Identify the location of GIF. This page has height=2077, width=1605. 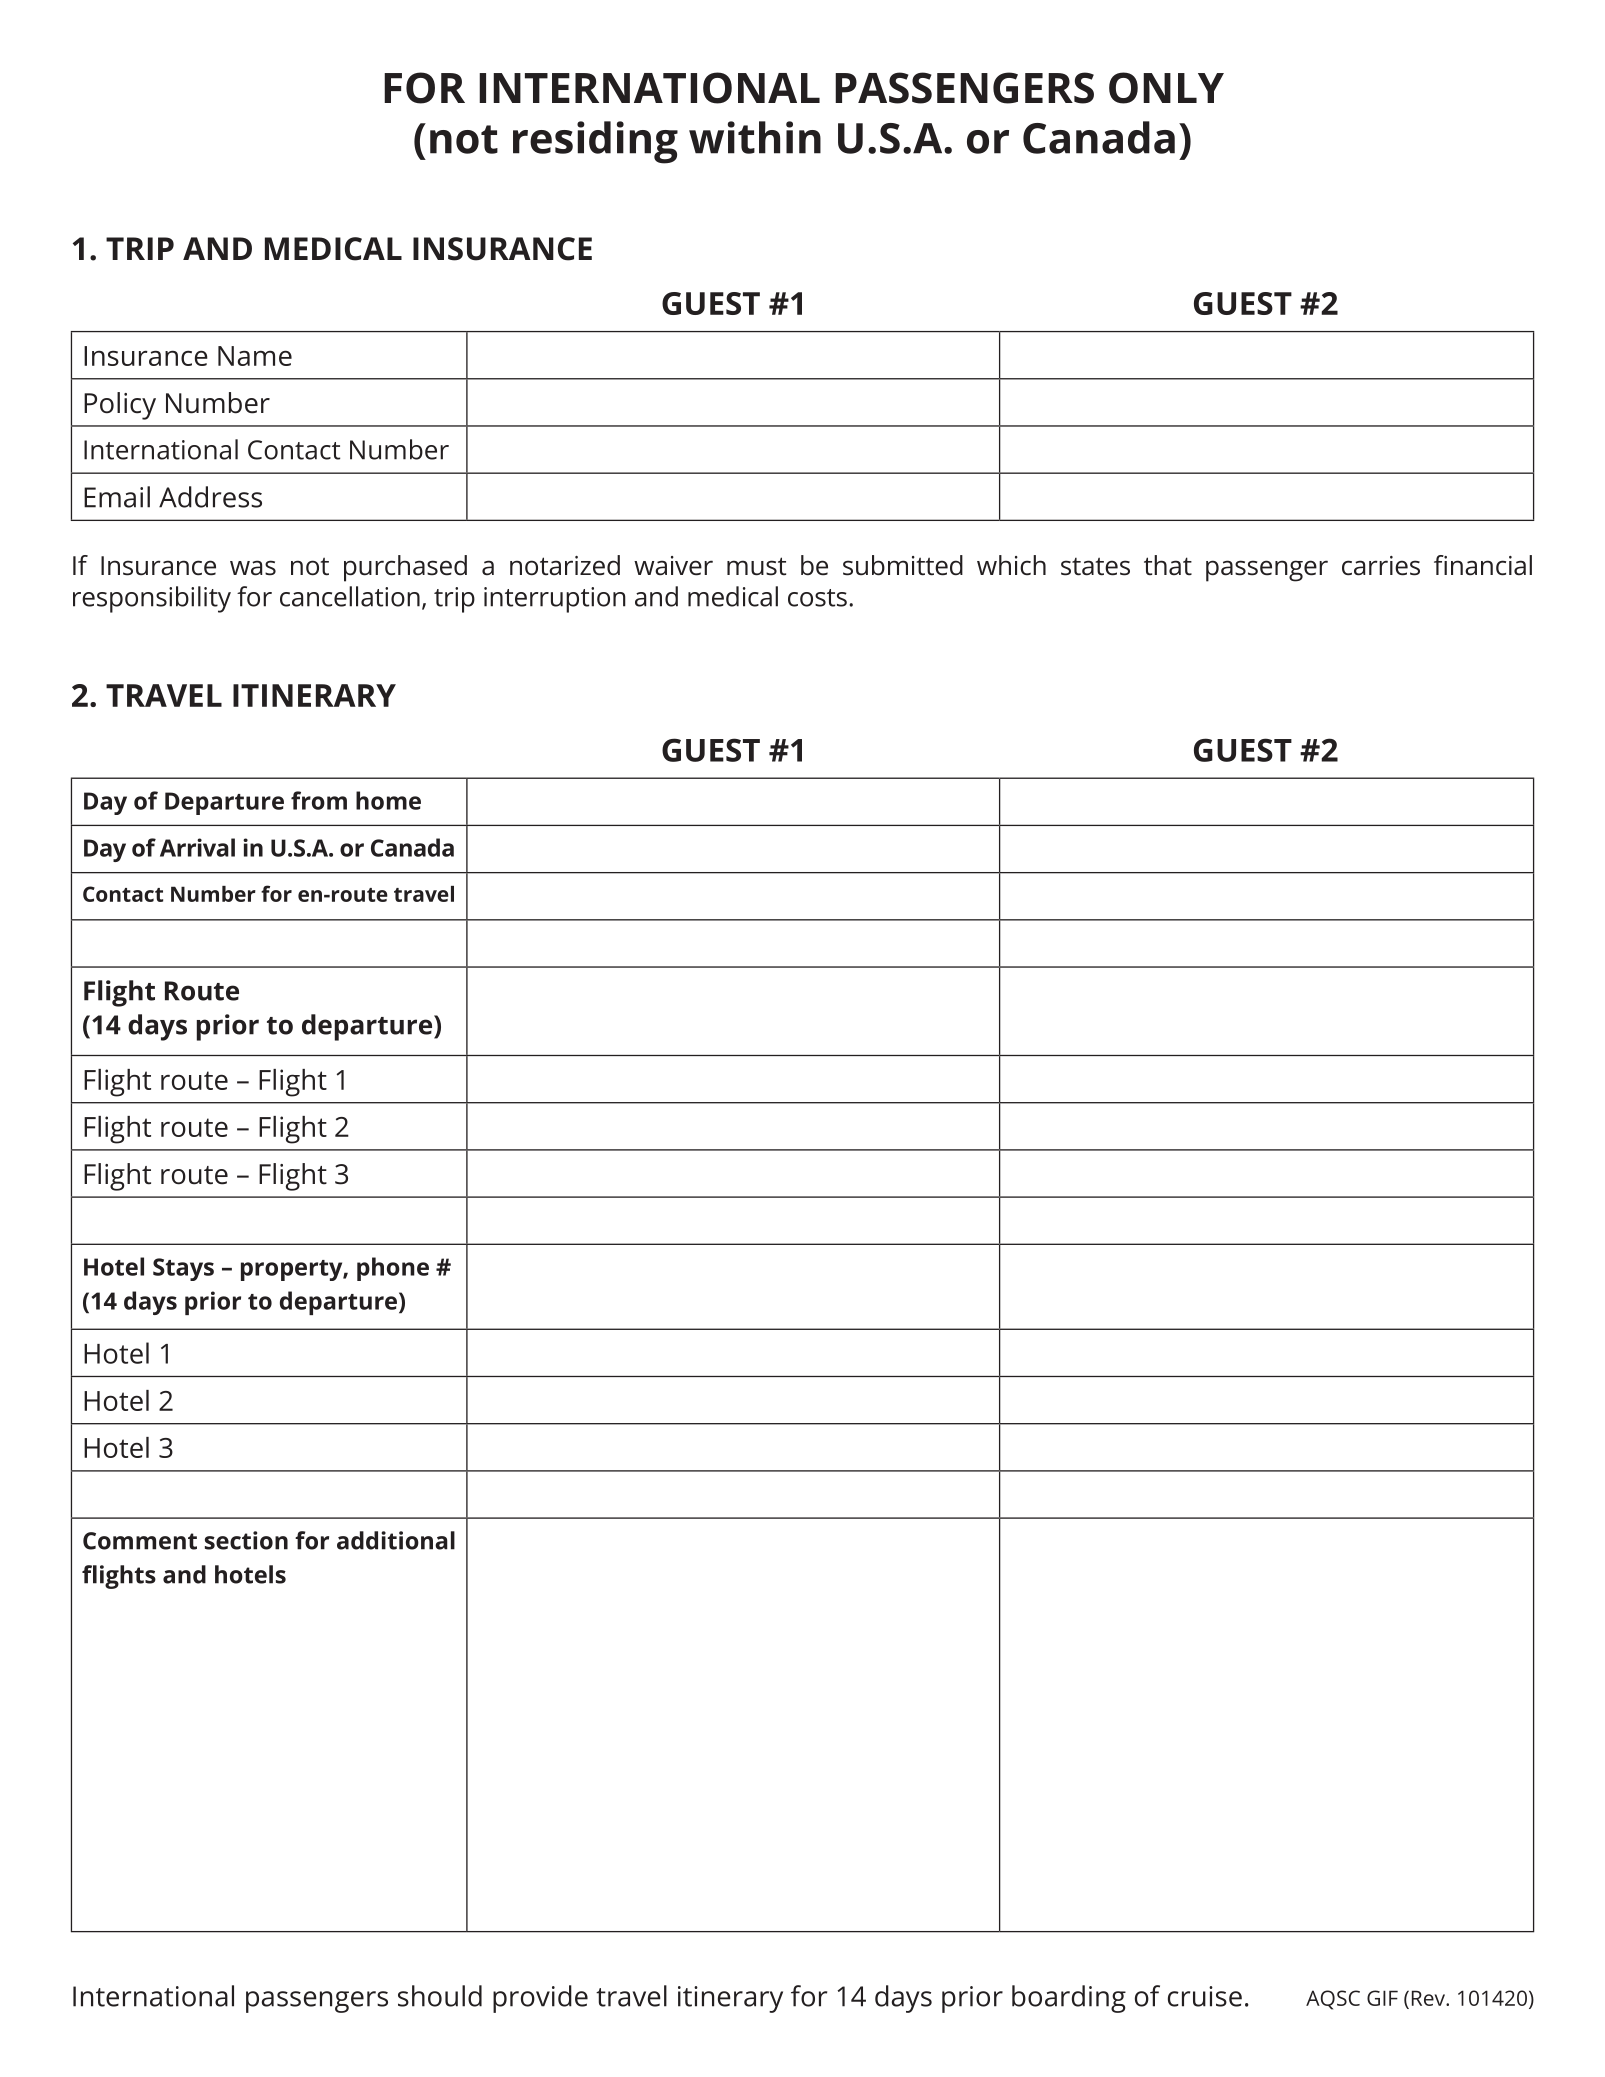
(1382, 1998).
